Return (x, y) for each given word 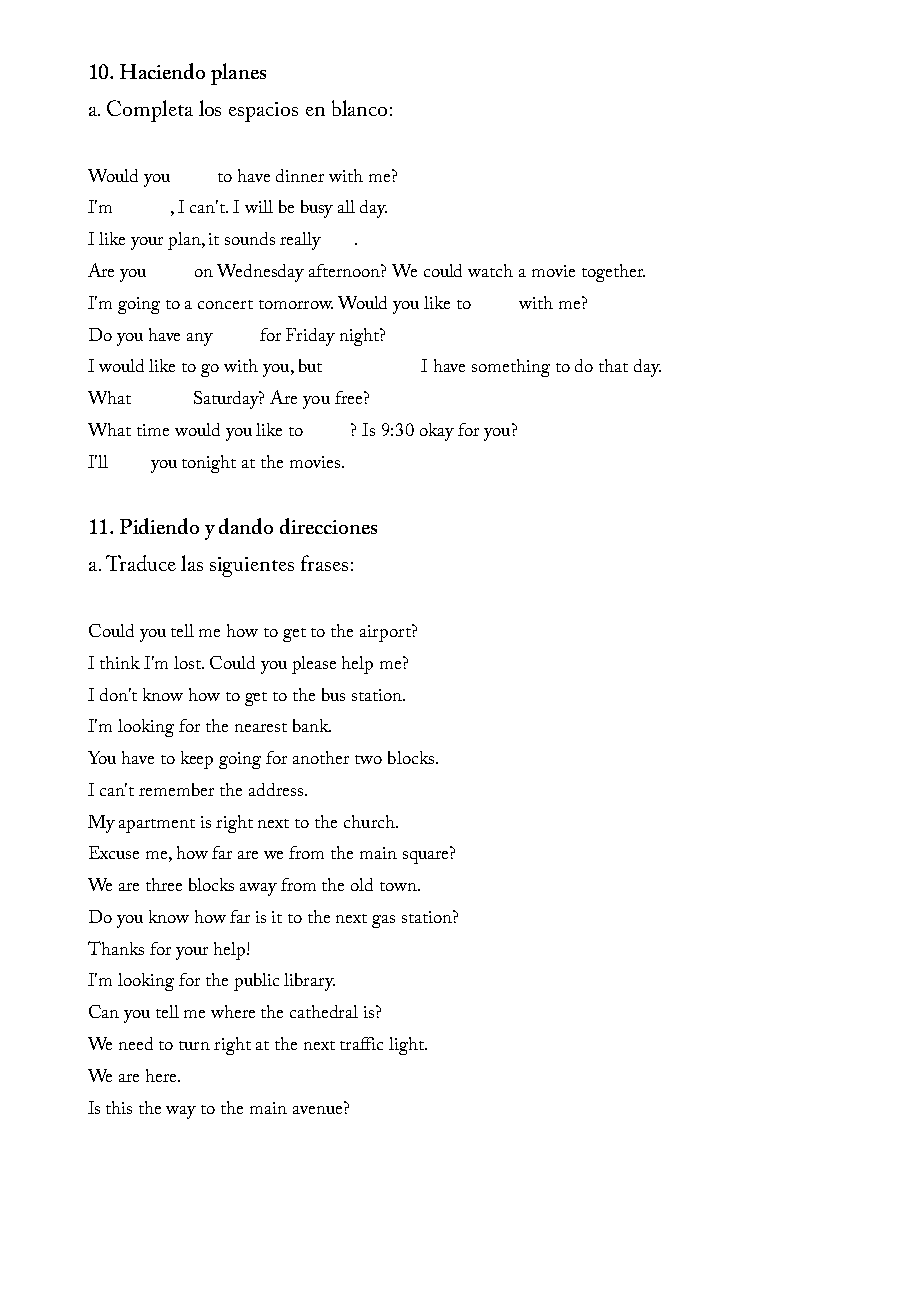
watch (490, 270)
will (259, 206)
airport (386, 633)
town (399, 886)
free (350, 397)
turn (194, 1045)
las (192, 563)
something (511, 368)
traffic (361, 1043)
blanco (359, 108)
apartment (157, 826)
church (370, 821)
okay (437, 432)
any (200, 339)
